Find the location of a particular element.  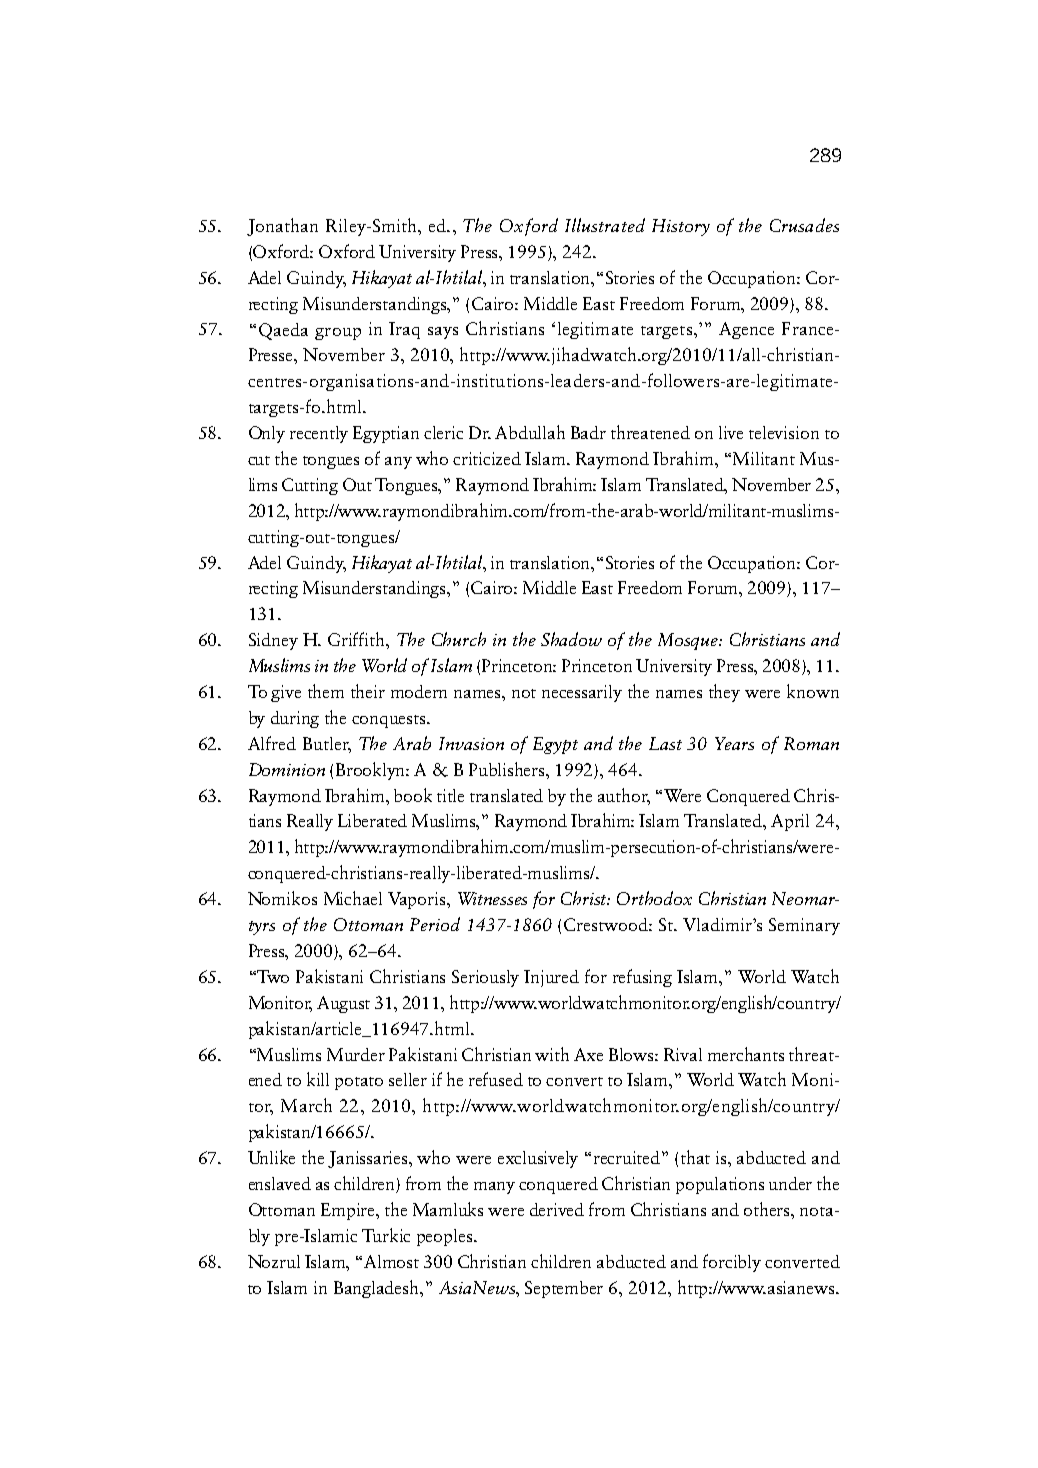

Illustrated is located at coordinates (605, 225).
